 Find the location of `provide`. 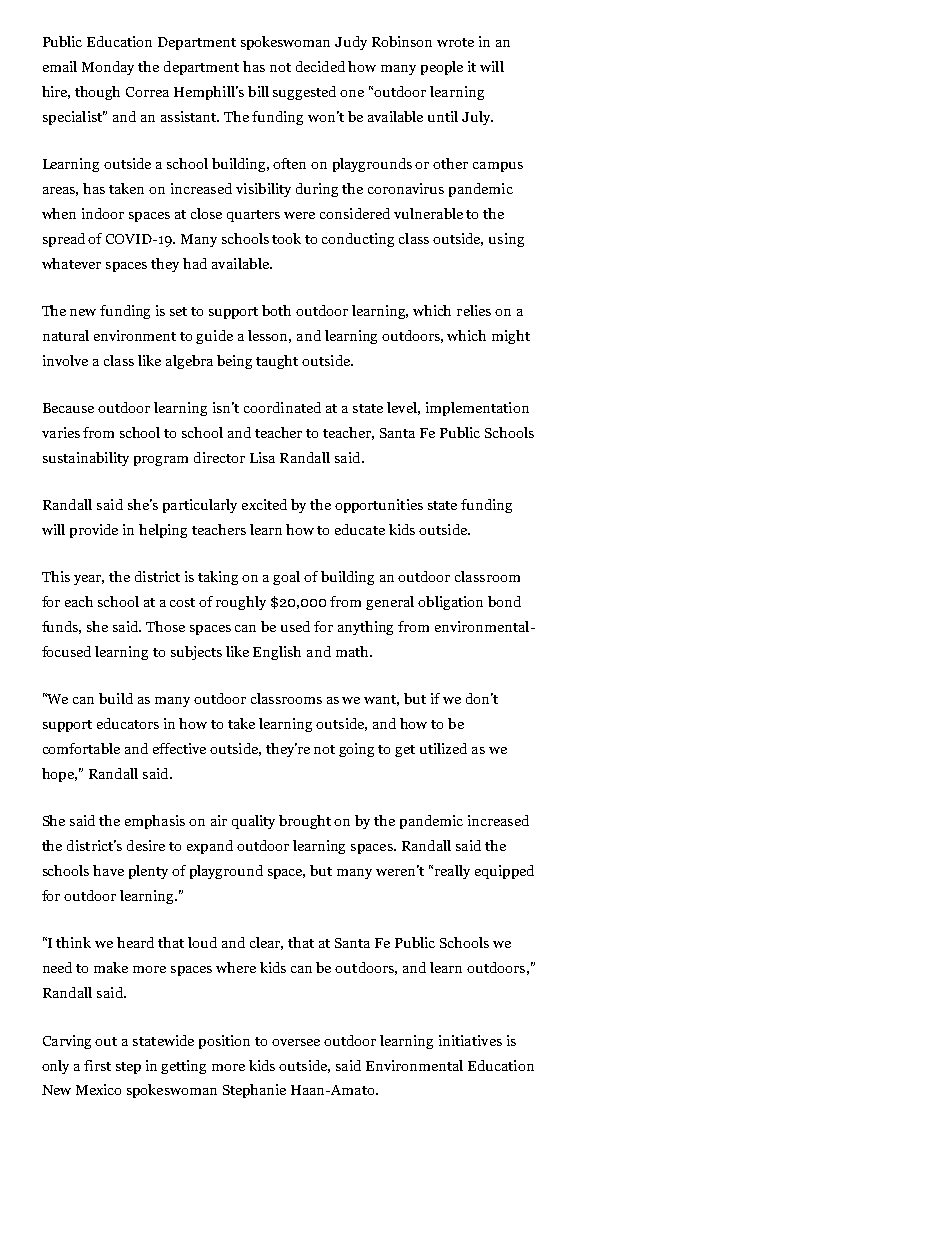

provide is located at coordinates (94, 531).
